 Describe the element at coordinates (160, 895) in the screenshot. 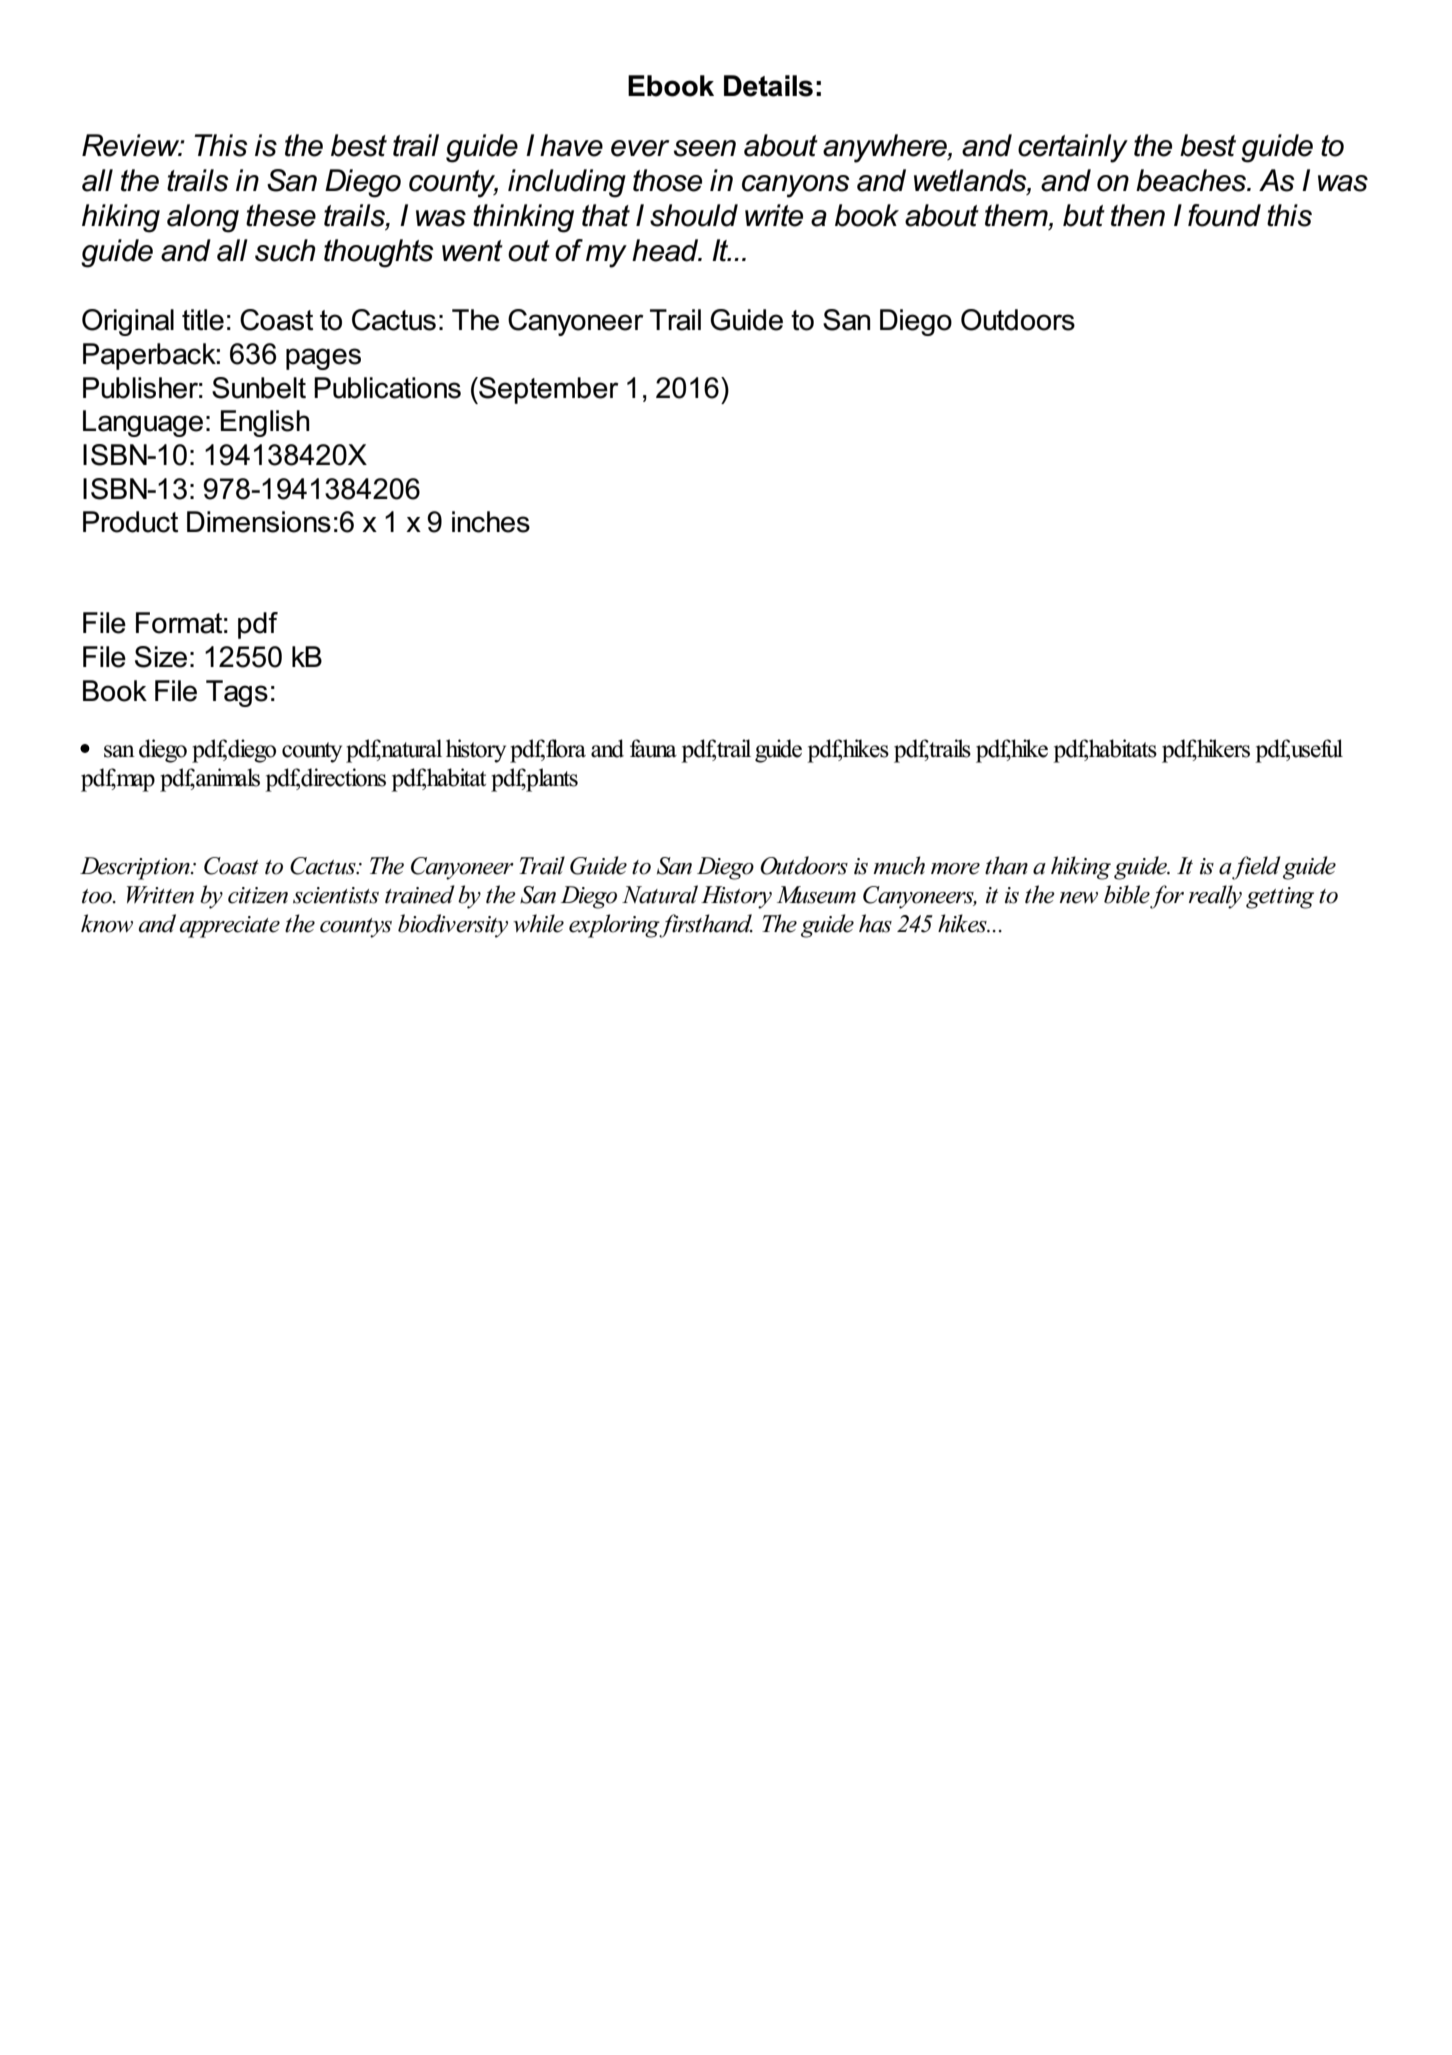

I see `Written` at that location.
